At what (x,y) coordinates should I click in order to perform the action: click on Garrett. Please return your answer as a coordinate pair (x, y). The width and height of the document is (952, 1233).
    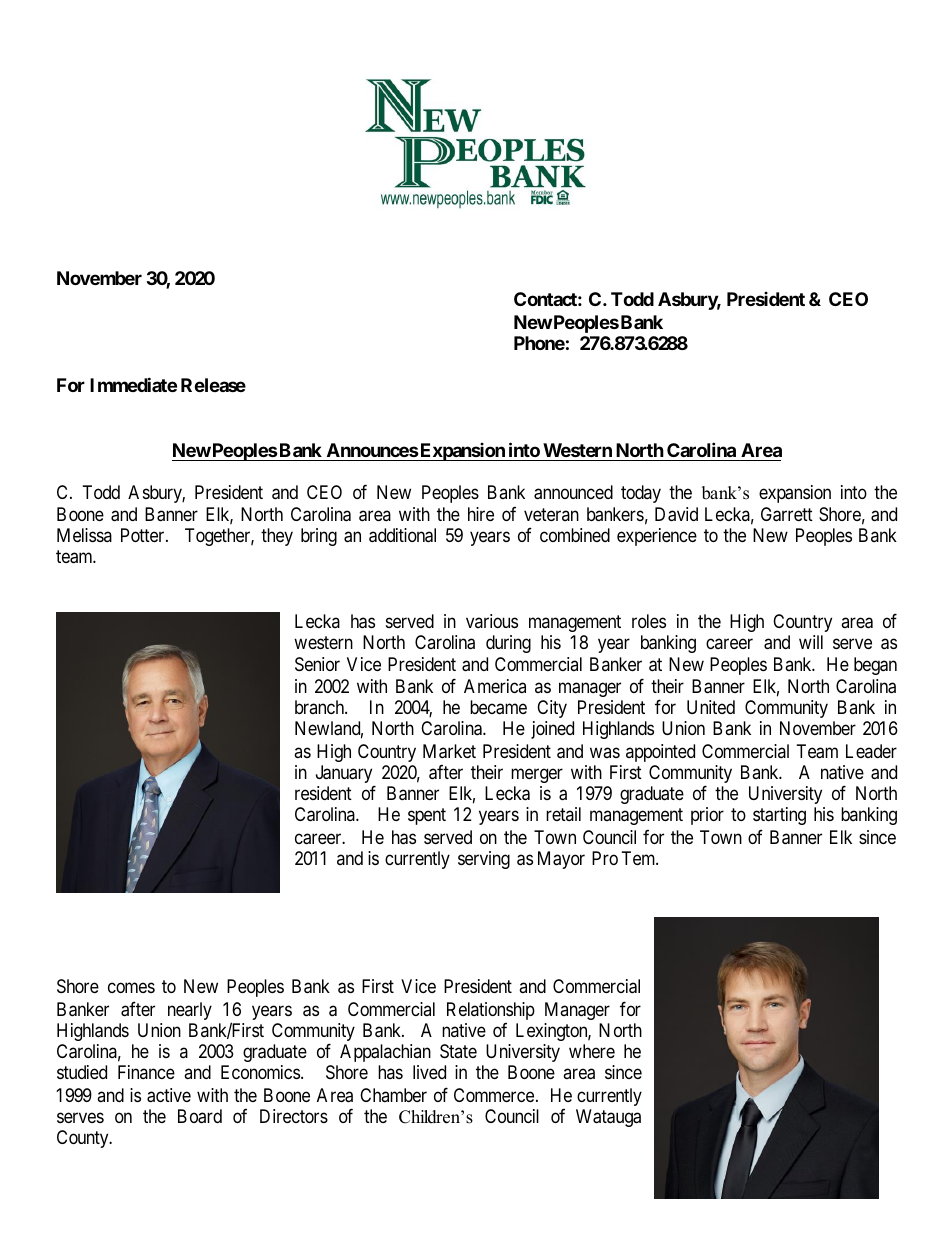
    Looking at the image, I should click on (787, 514).
